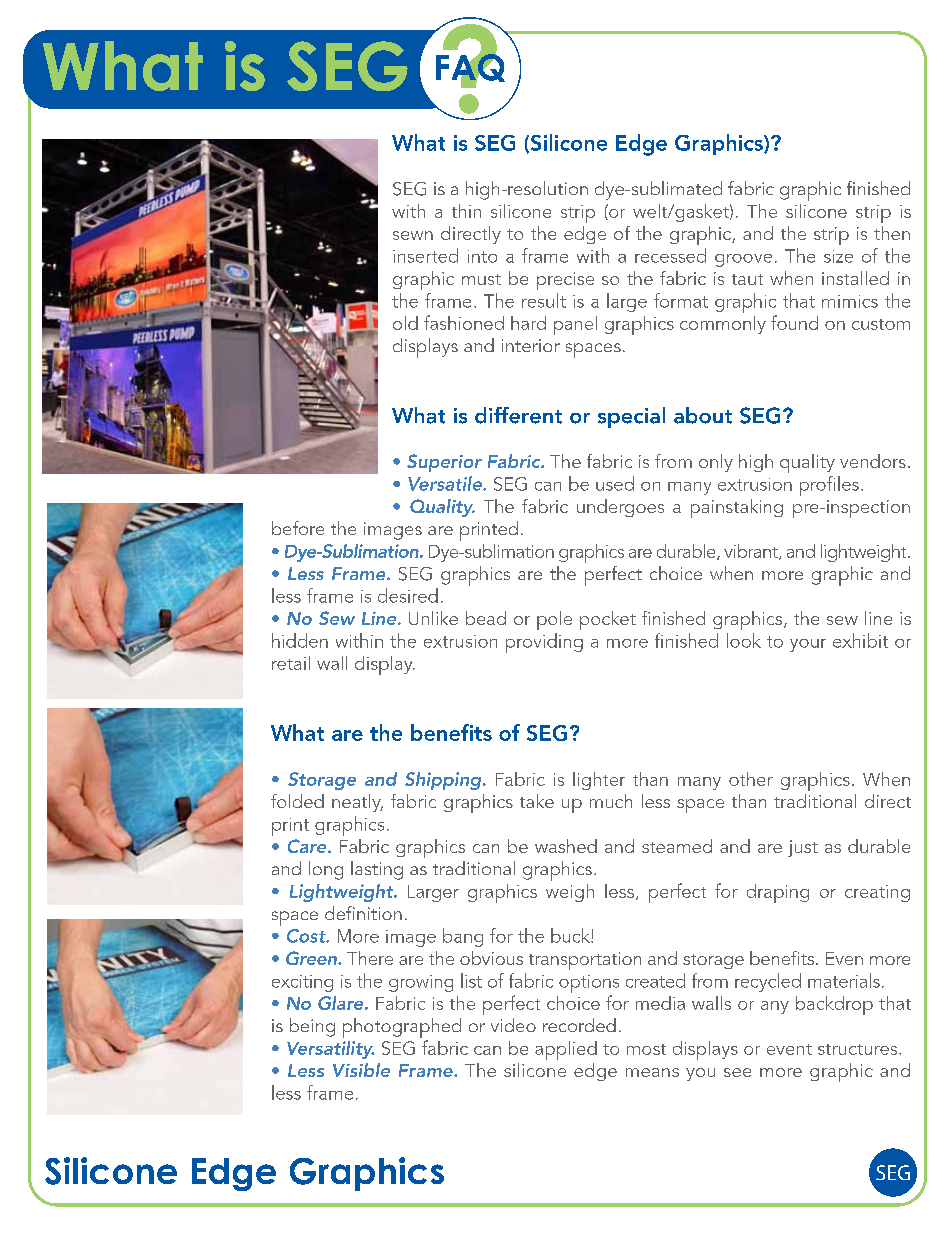  Describe the element at coordinates (803, 848) in the document. I see `just` at that location.
